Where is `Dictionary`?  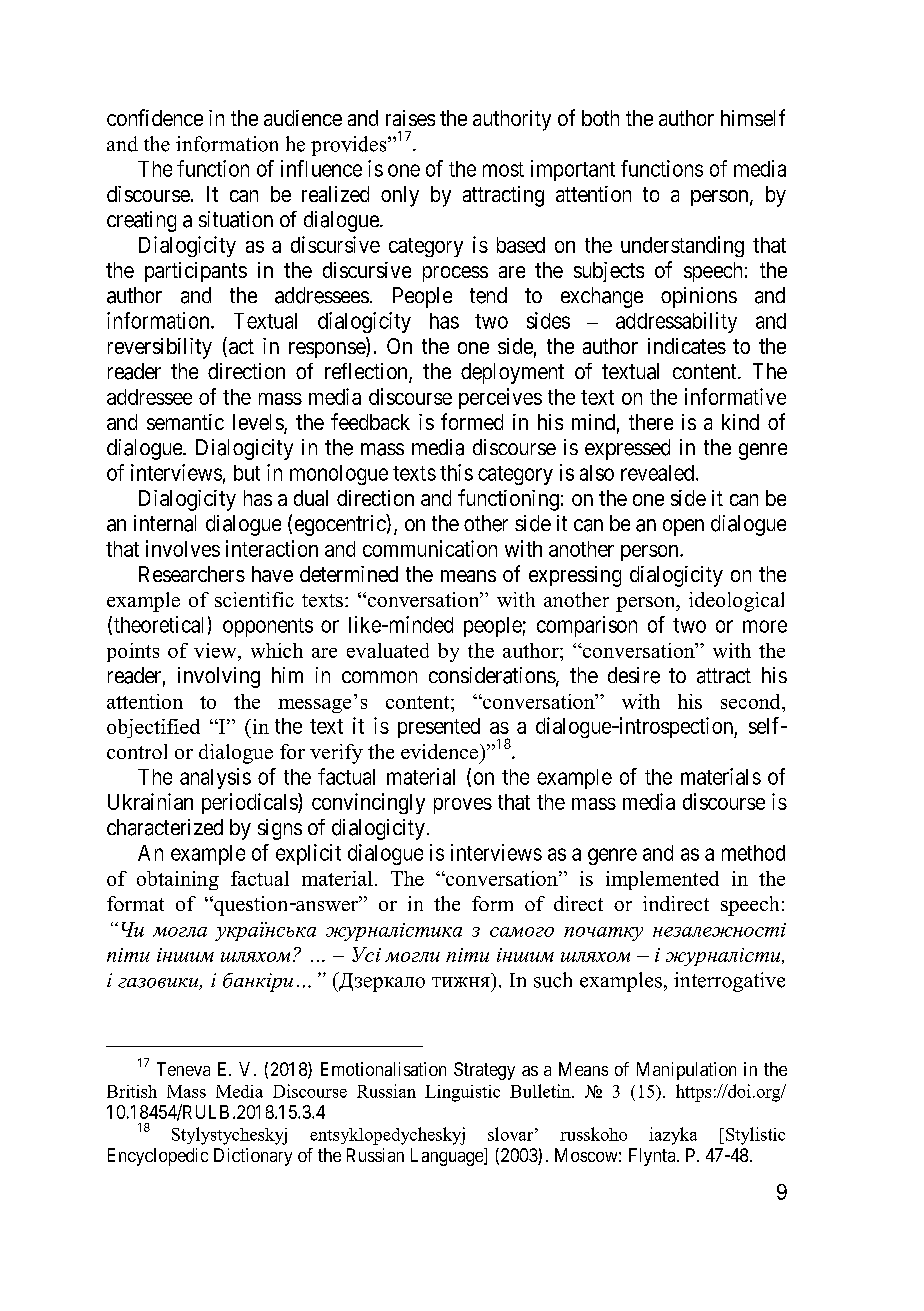 Dictionary is located at coordinates (253, 1157).
